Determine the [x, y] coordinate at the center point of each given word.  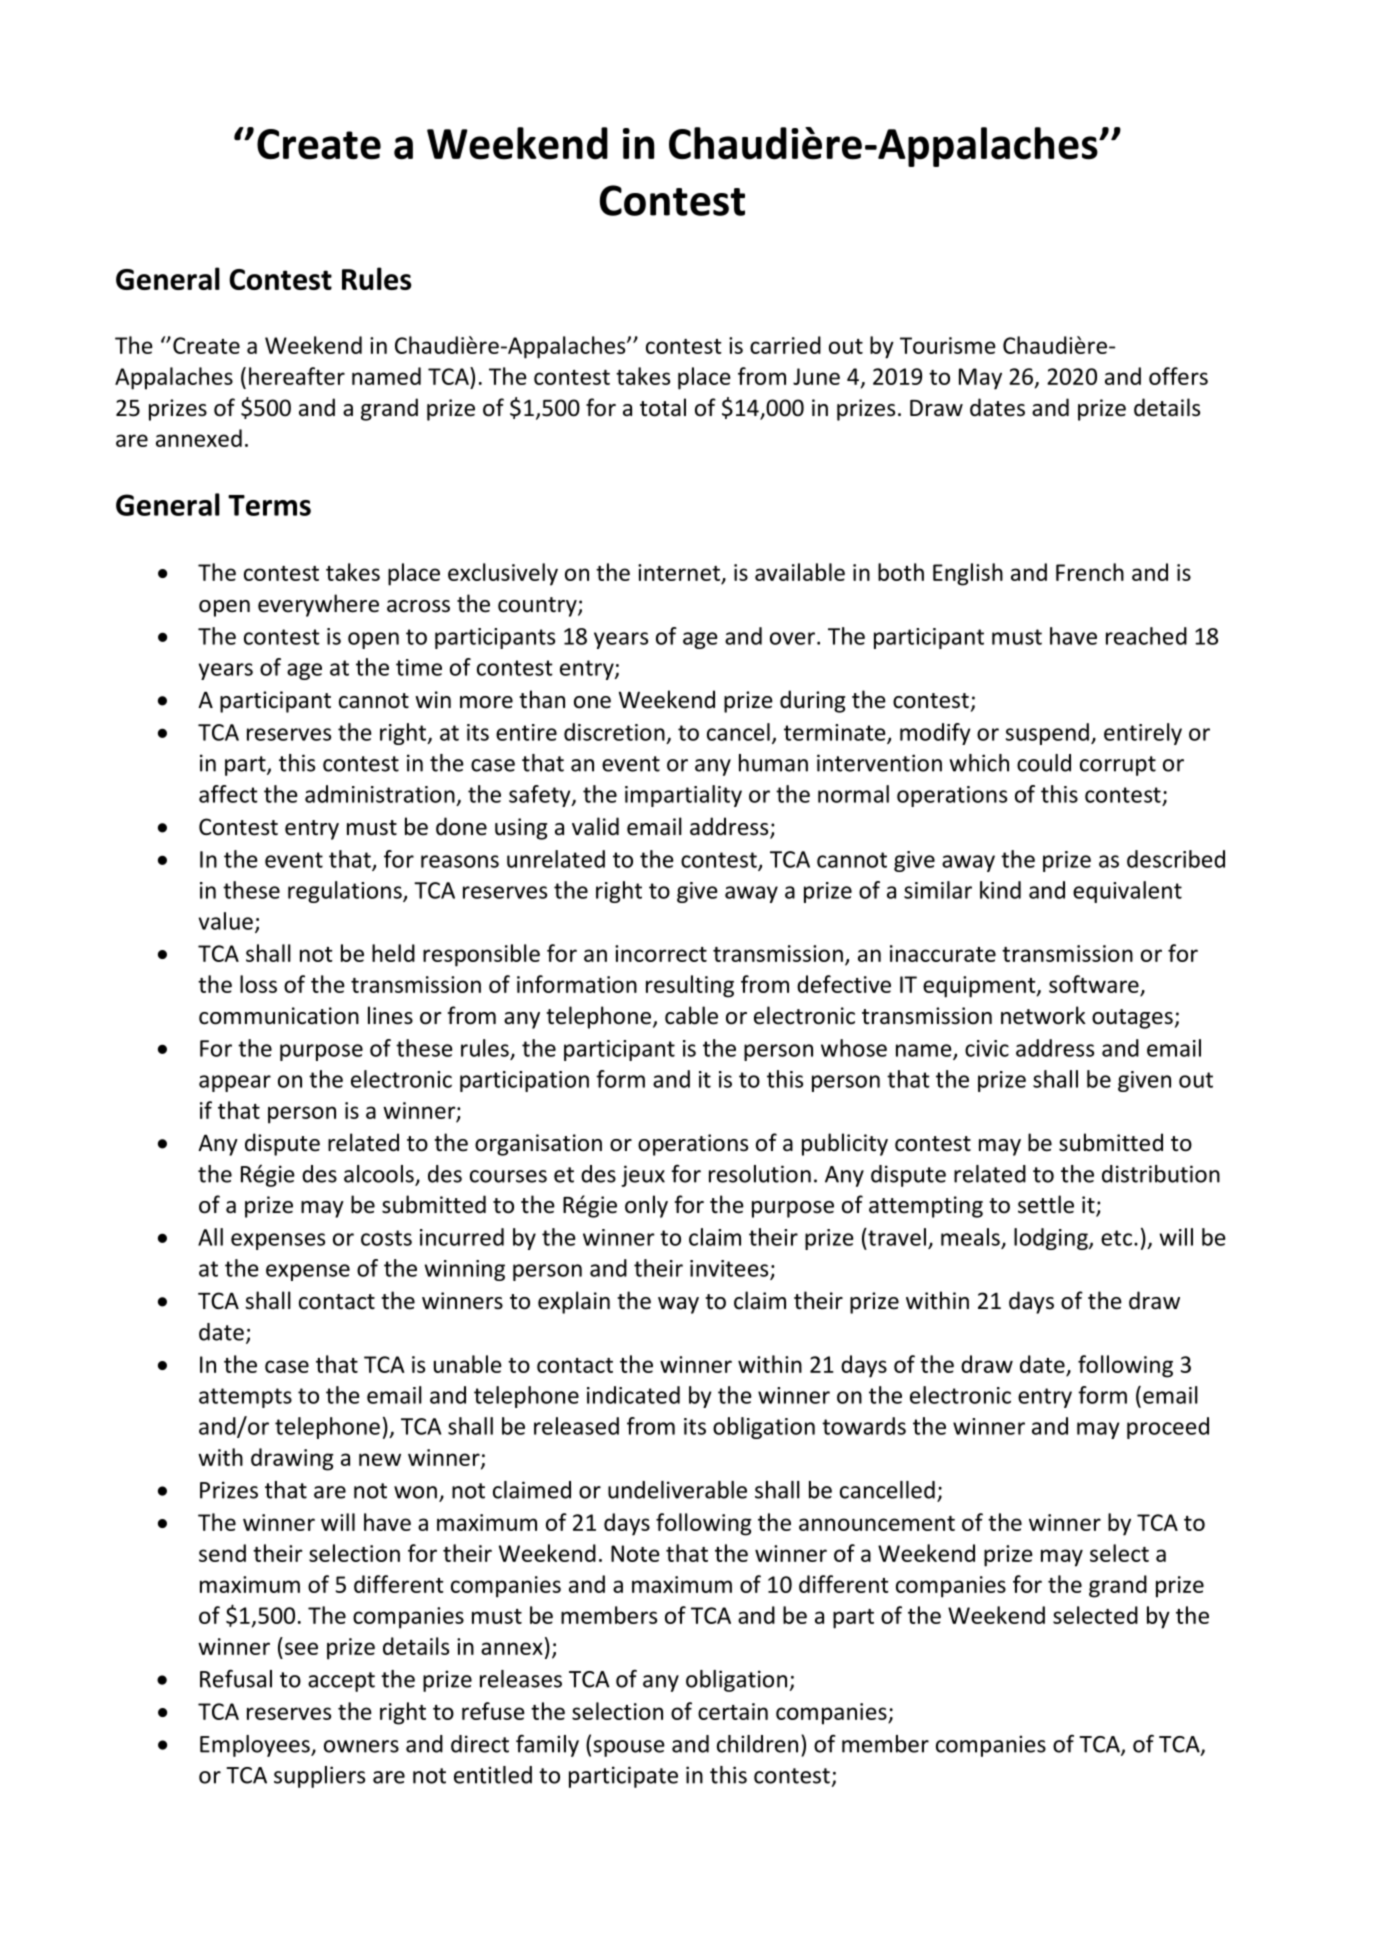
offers [1178, 376]
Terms [269, 505]
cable [691, 1015]
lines [390, 1015]
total [663, 407]
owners [361, 1746]
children [757, 1744]
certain [733, 1711]
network [1043, 1015]
